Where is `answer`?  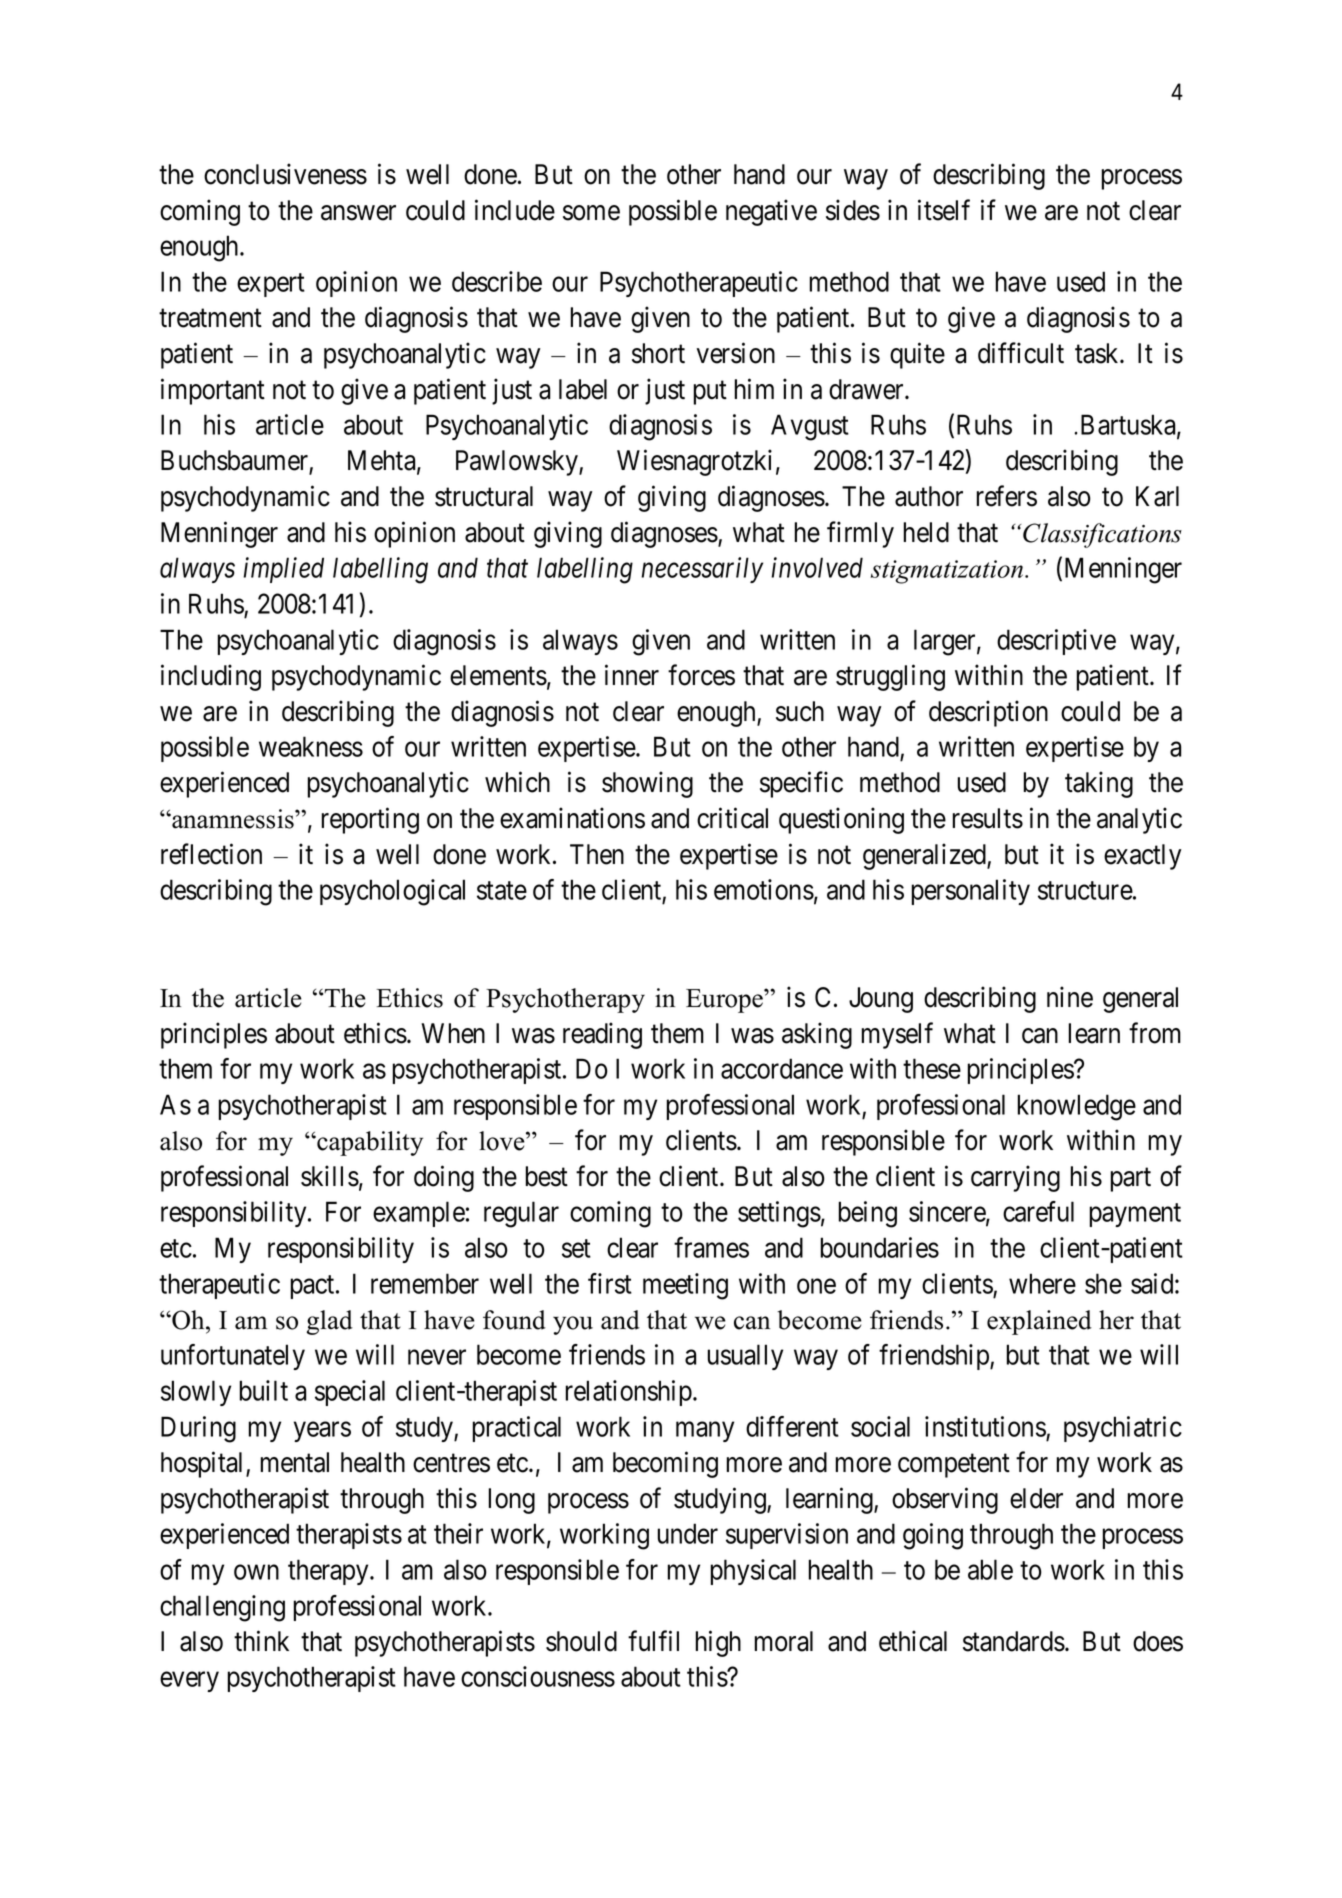 answer is located at coordinates (358, 213).
